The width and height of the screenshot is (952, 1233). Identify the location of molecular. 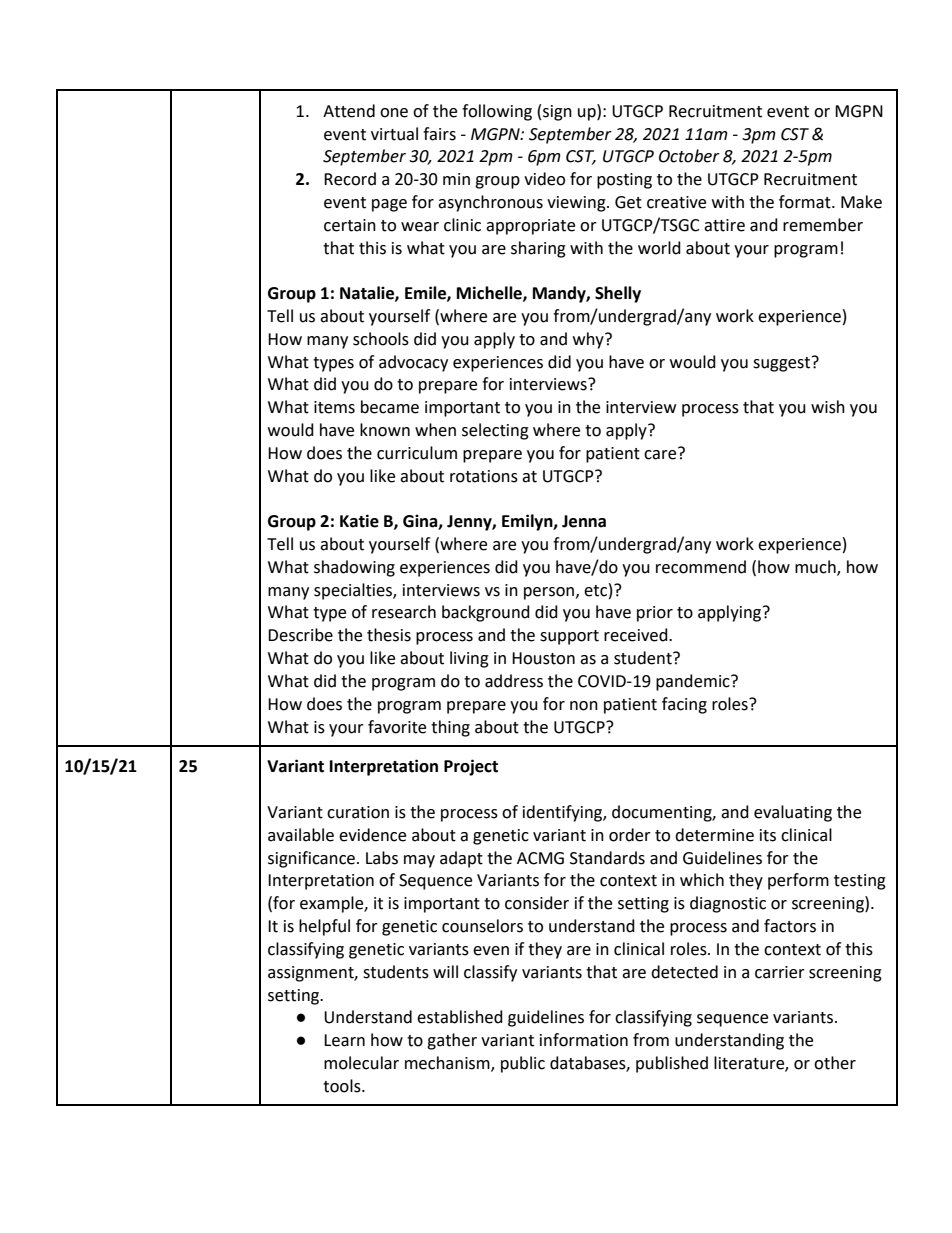
(361, 1063).
